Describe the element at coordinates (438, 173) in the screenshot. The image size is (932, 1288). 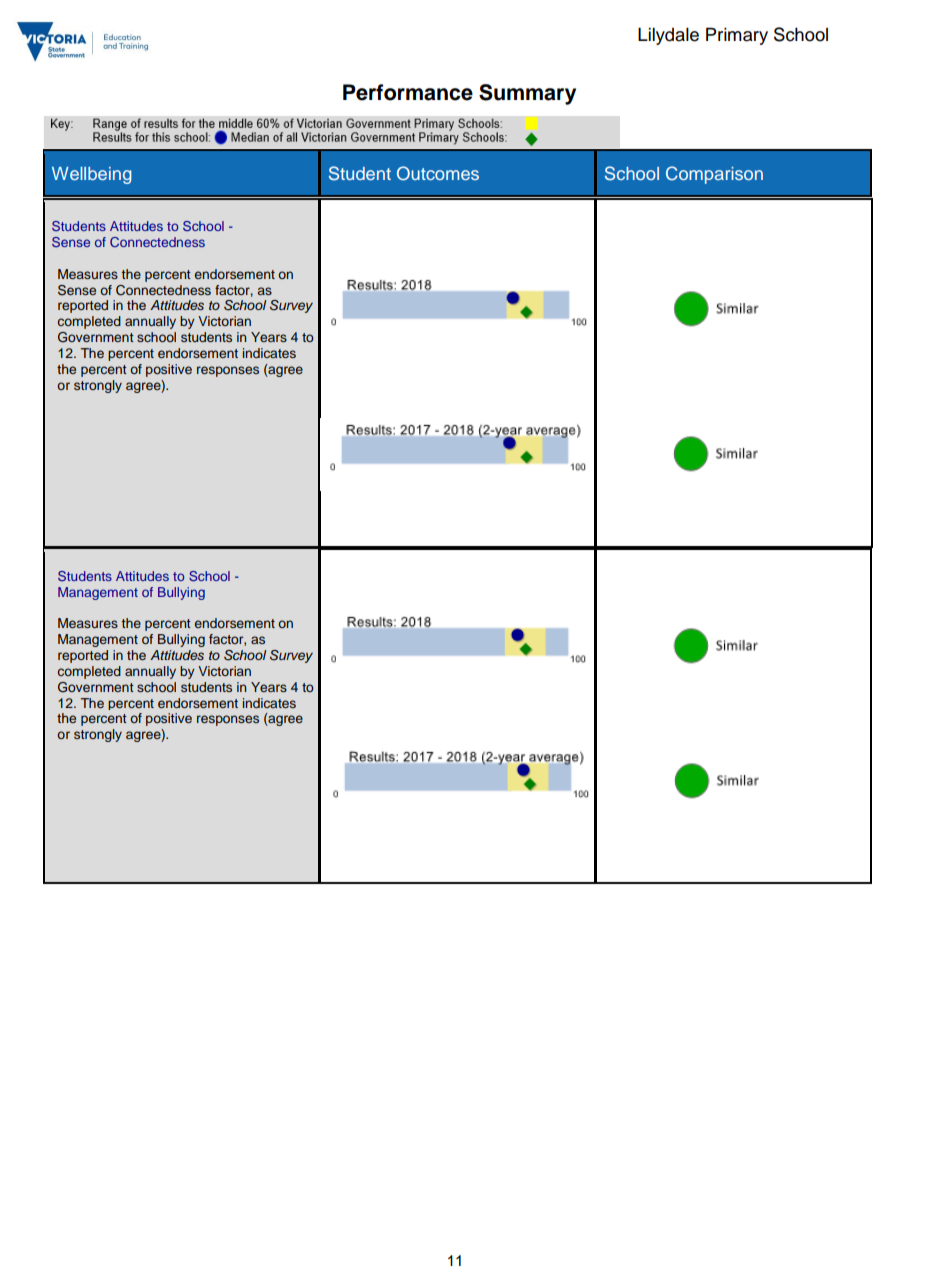
I see `Outcomes` at that location.
